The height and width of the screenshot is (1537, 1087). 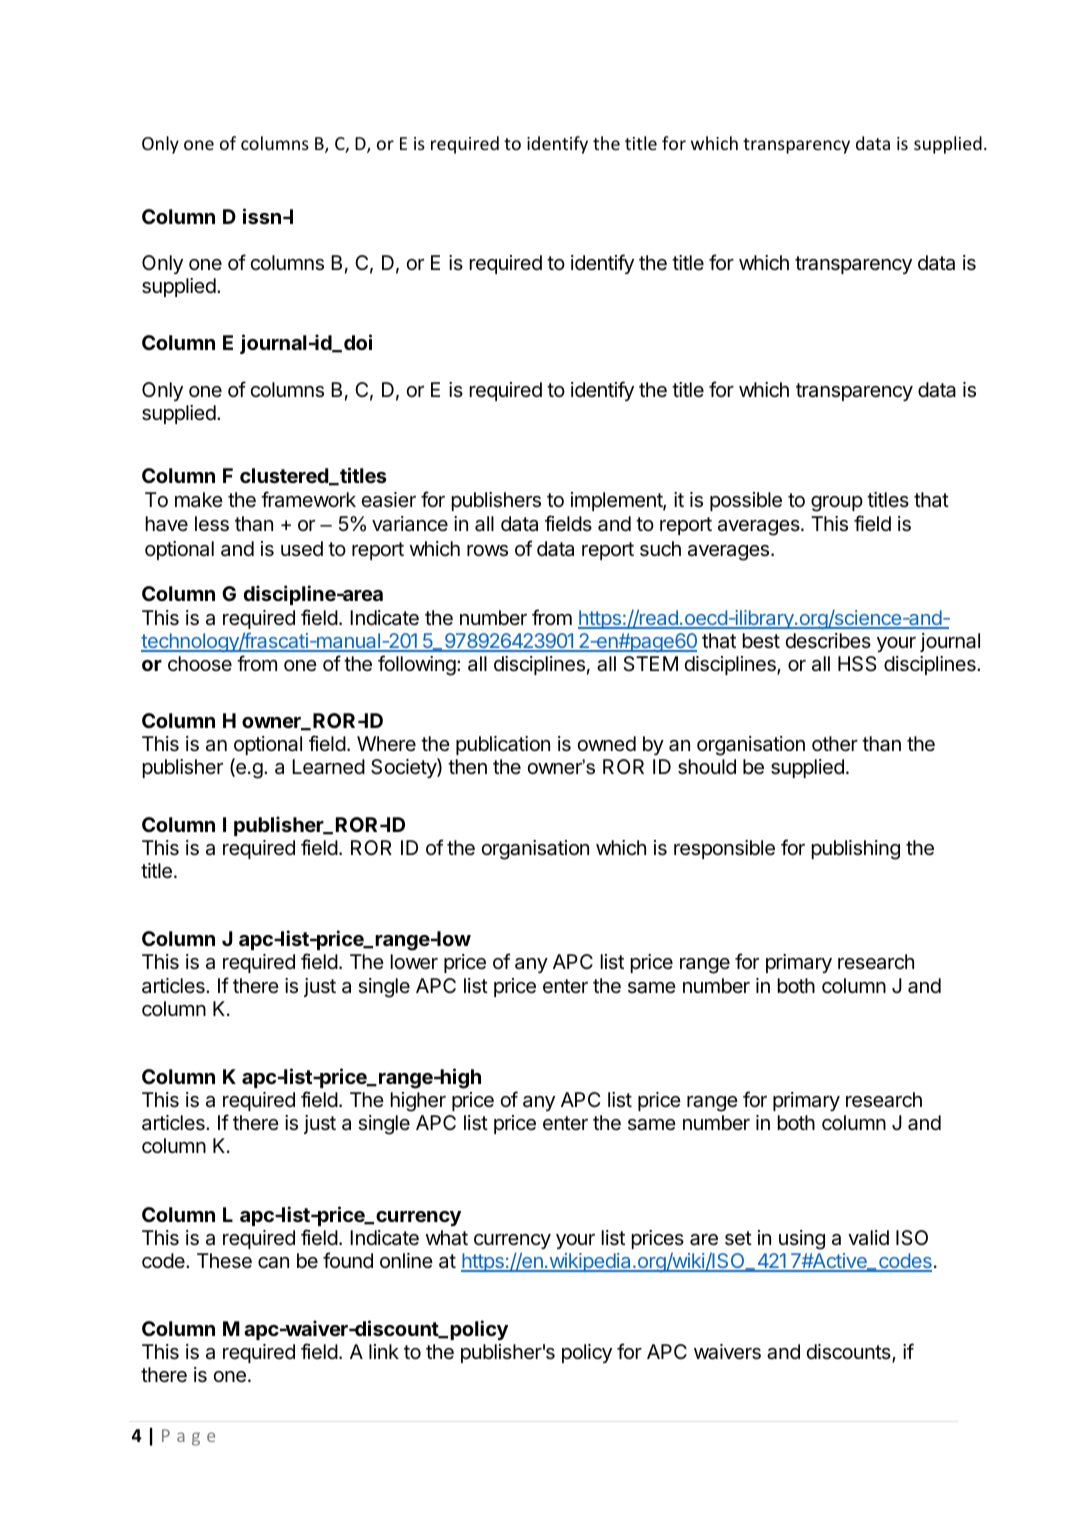 What do you see at coordinates (414, 962) in the screenshot?
I see `lower` at bounding box center [414, 962].
